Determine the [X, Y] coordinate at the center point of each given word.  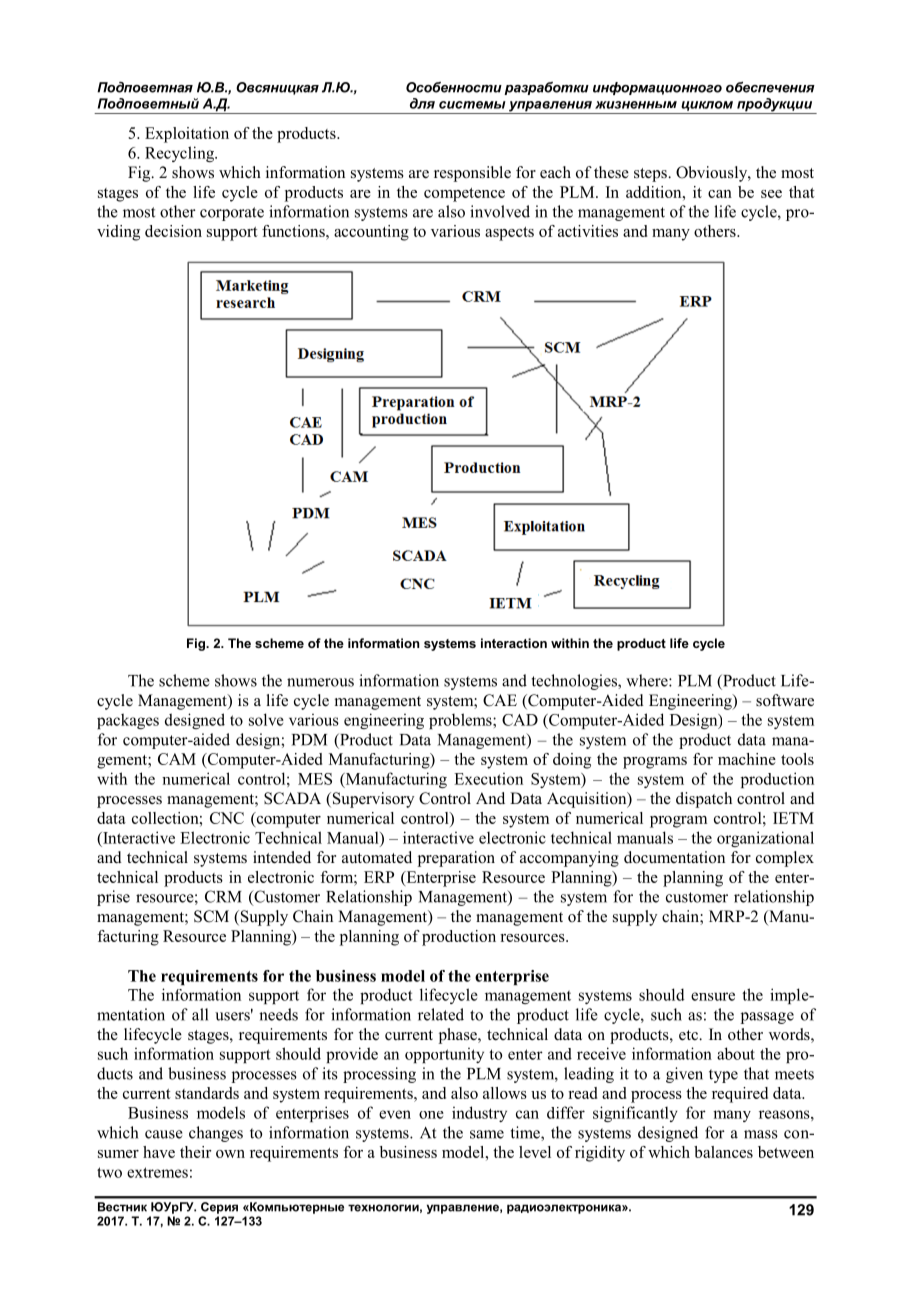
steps [651, 175]
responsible [472, 174]
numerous [320, 682]
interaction [514, 643]
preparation [456, 859]
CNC [227, 818]
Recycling [180, 154]
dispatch [704, 800]
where [648, 680]
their [196, 1152]
